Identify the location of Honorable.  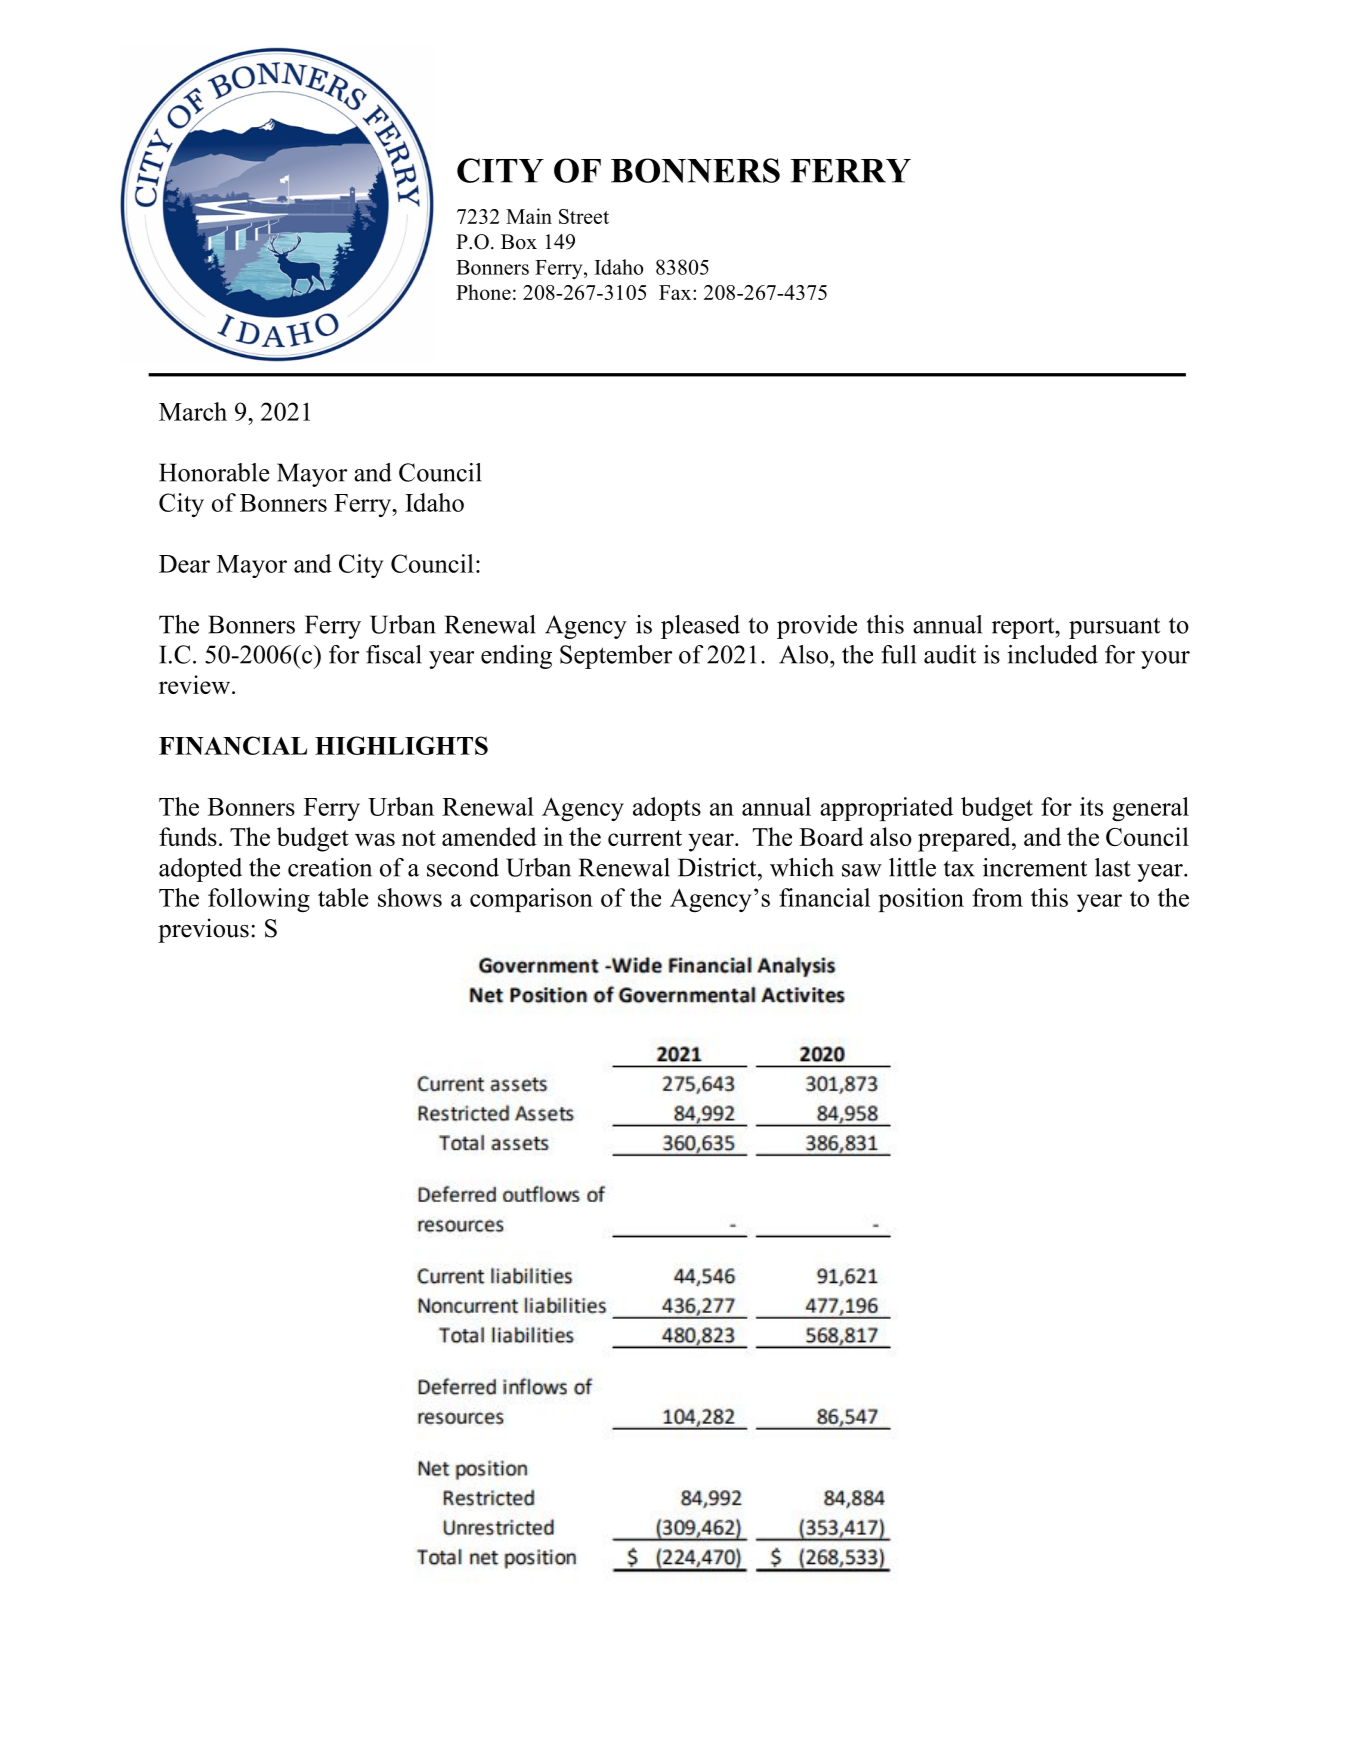
(214, 472).
